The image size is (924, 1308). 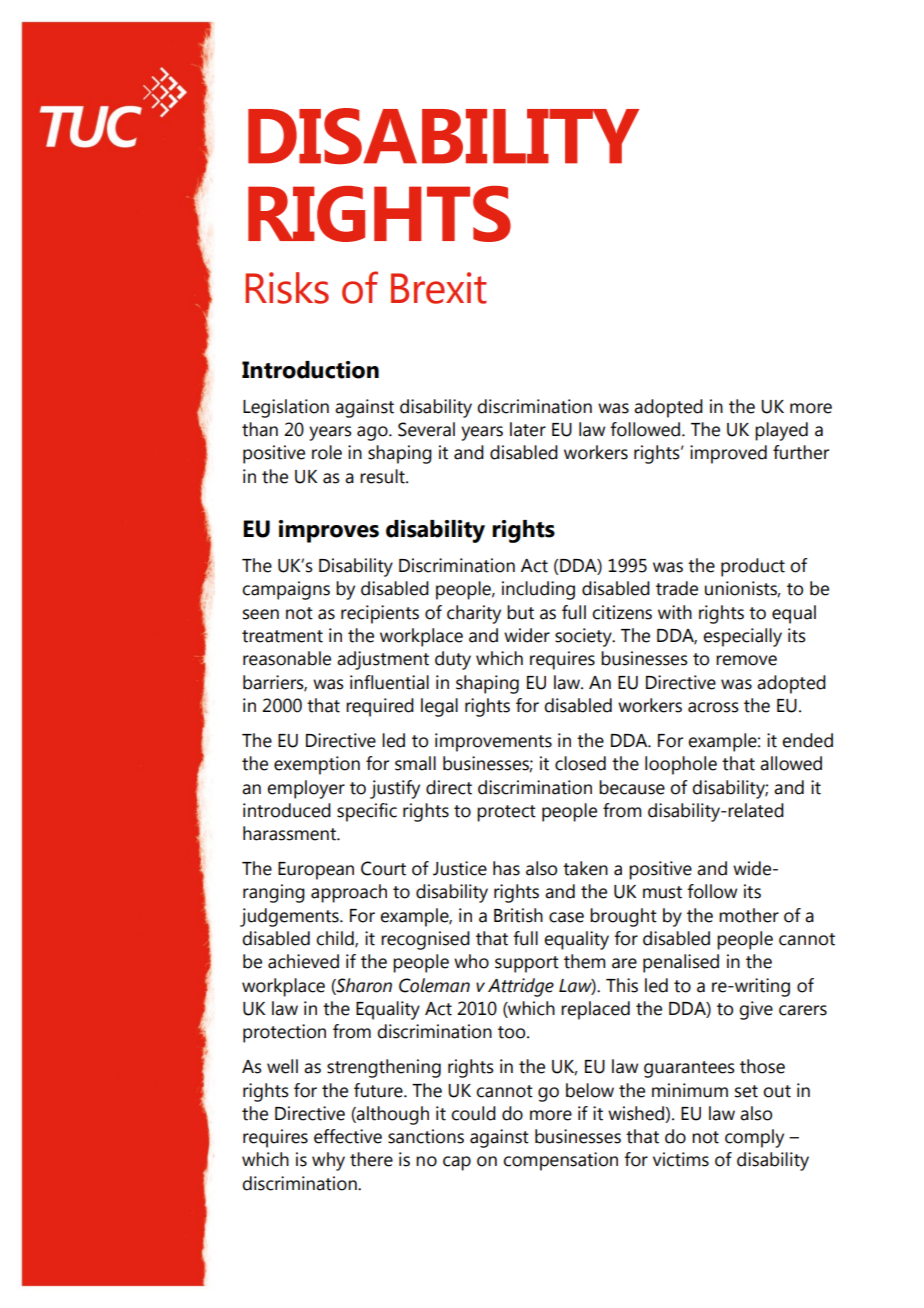 I want to click on played, so click(x=781, y=431).
